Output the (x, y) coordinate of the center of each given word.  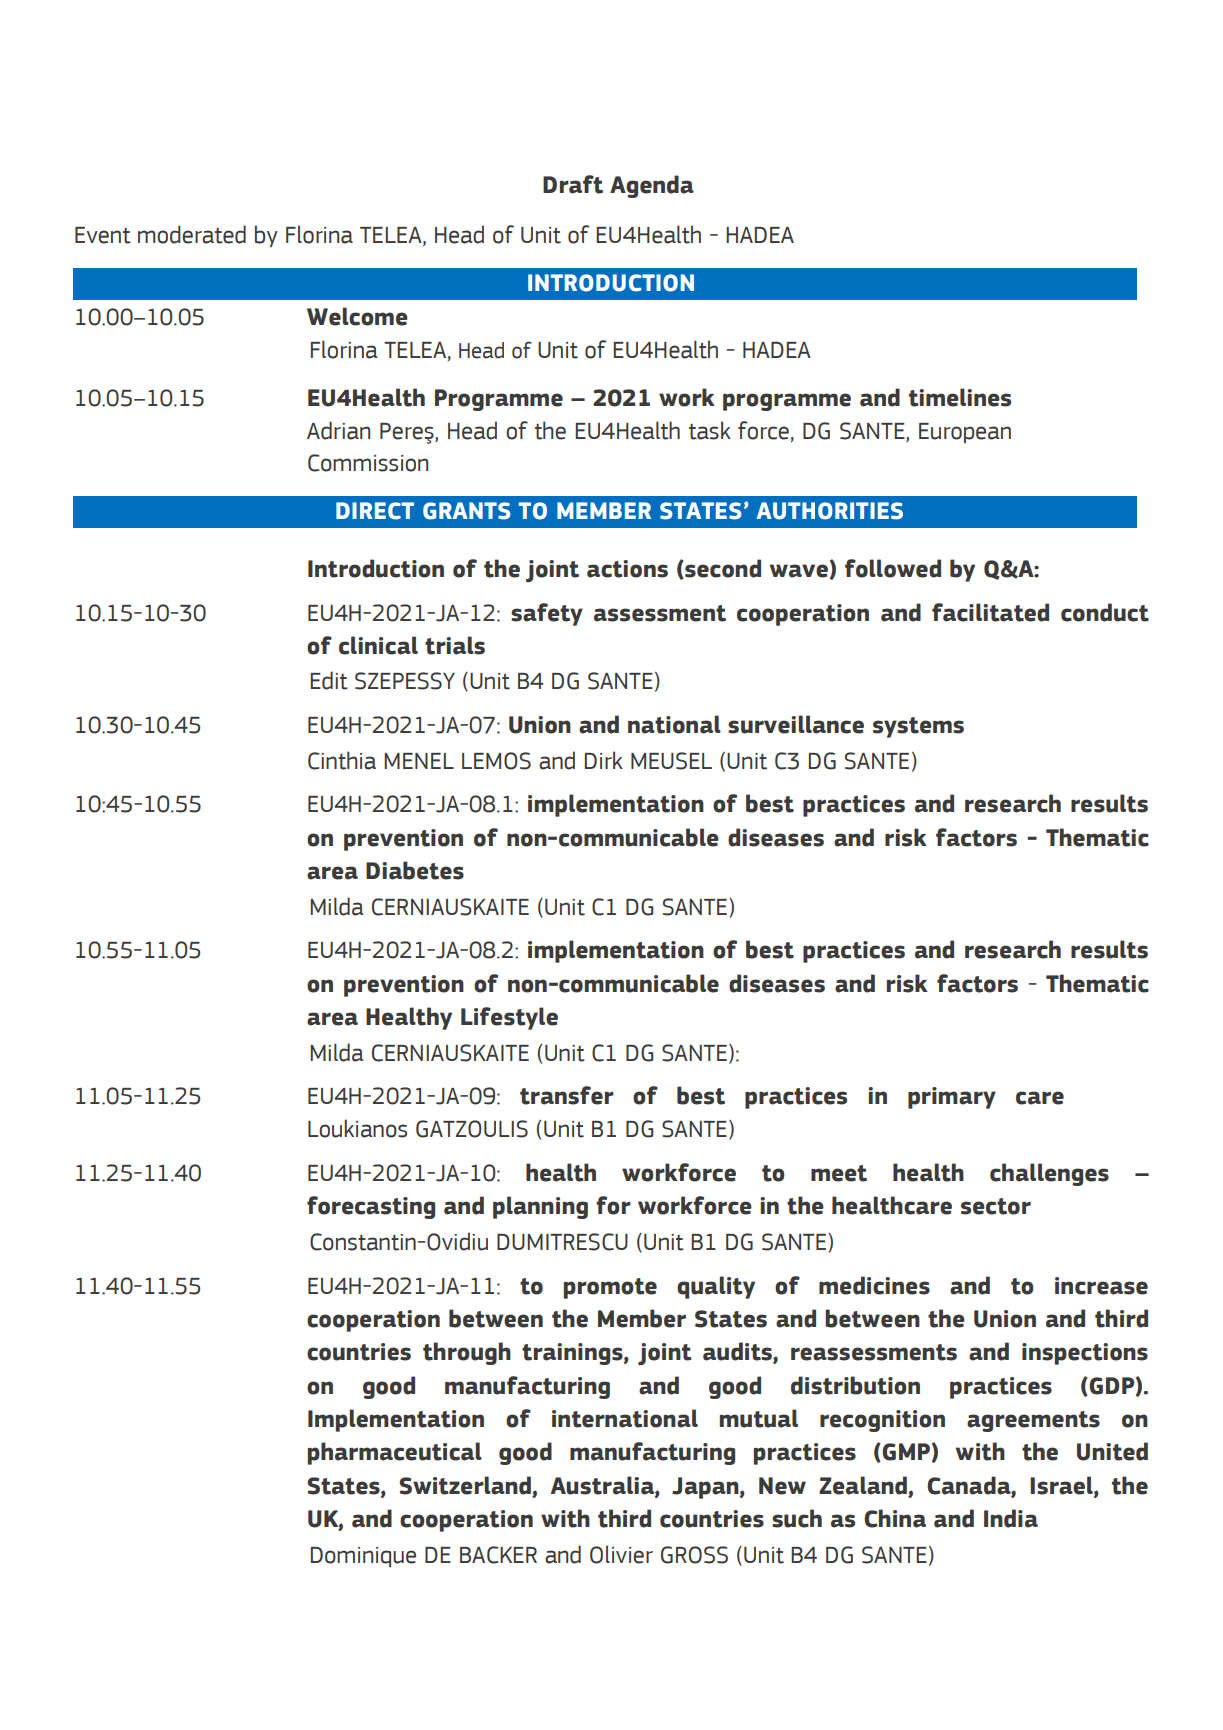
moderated (192, 234)
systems (918, 727)
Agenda (652, 186)
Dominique (363, 1557)
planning (540, 1207)
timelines (960, 397)
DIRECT (375, 511)
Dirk (604, 760)
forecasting (371, 1207)
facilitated (990, 612)
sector (996, 1206)
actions (627, 569)
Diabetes (415, 870)
